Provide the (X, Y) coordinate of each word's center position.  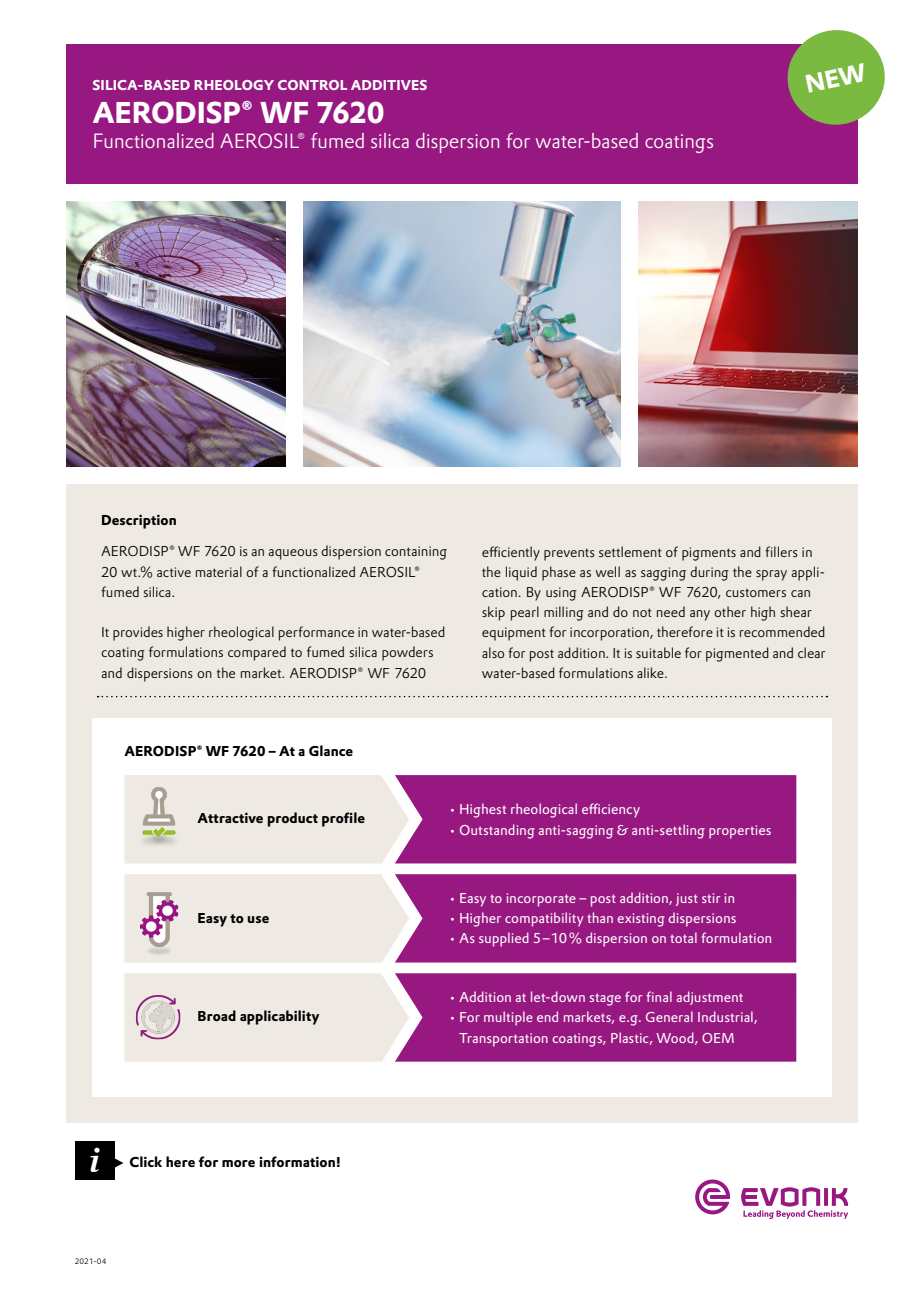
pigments (709, 554)
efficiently (511, 553)
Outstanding (497, 831)
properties (740, 832)
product (292, 819)
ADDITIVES (389, 85)
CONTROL (312, 85)
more (238, 1163)
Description (139, 522)
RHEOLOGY (234, 85)
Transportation (503, 1040)
